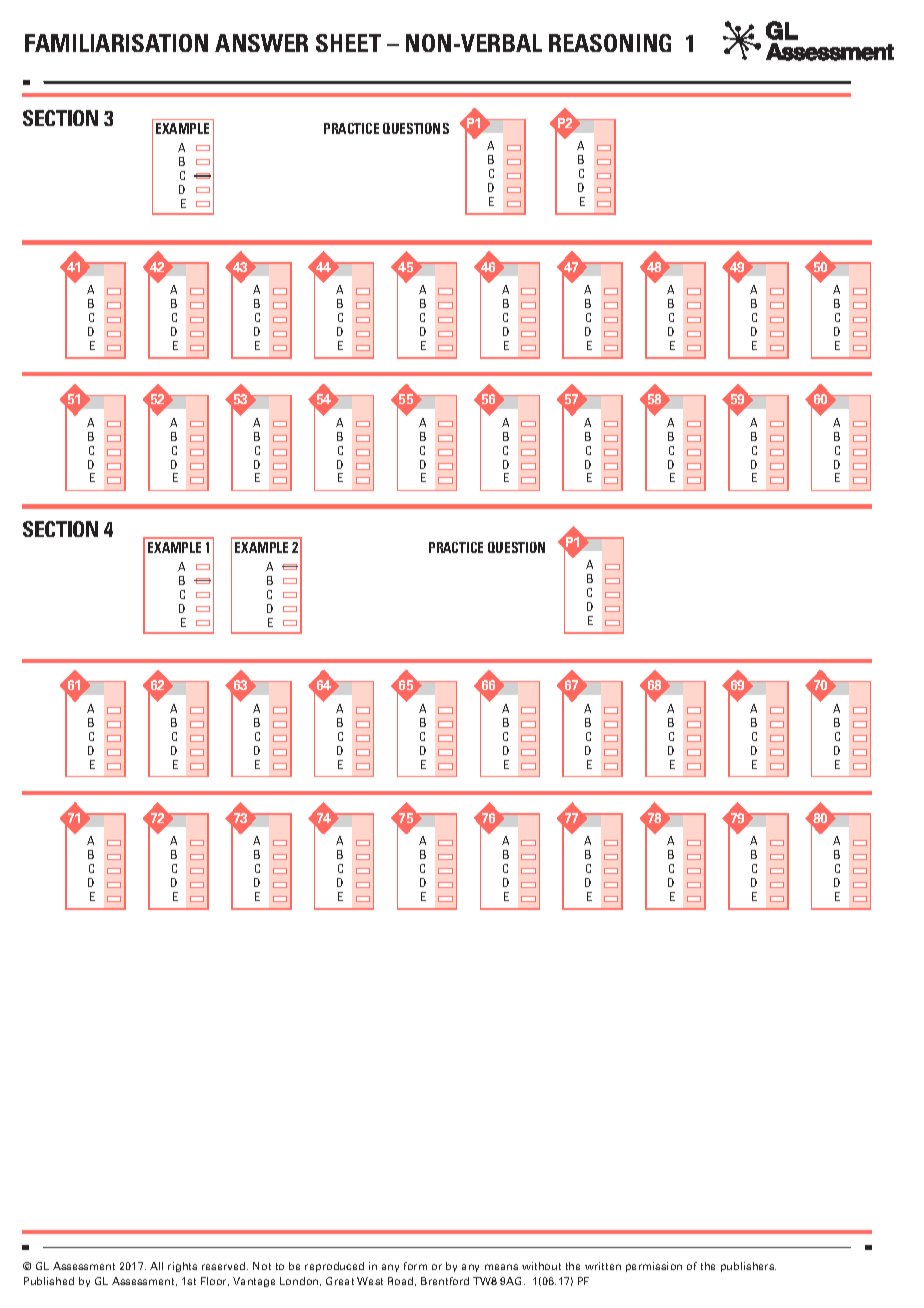 Image resolution: width=924 pixels, height=1308 pixels. Describe the element at coordinates (654, 1267) in the page. I see `permission` at that location.
